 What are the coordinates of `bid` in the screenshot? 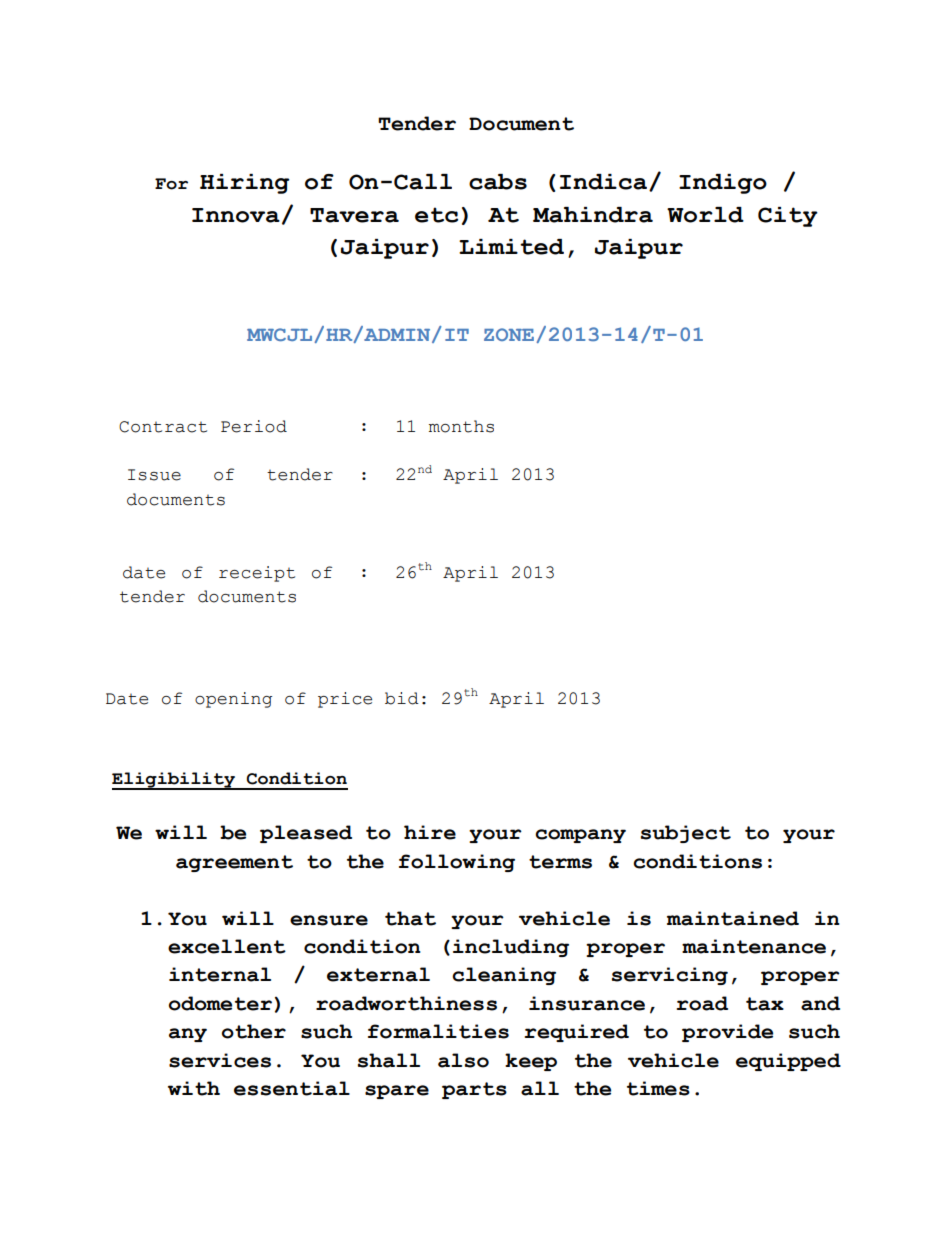 It's located at (402, 698).
